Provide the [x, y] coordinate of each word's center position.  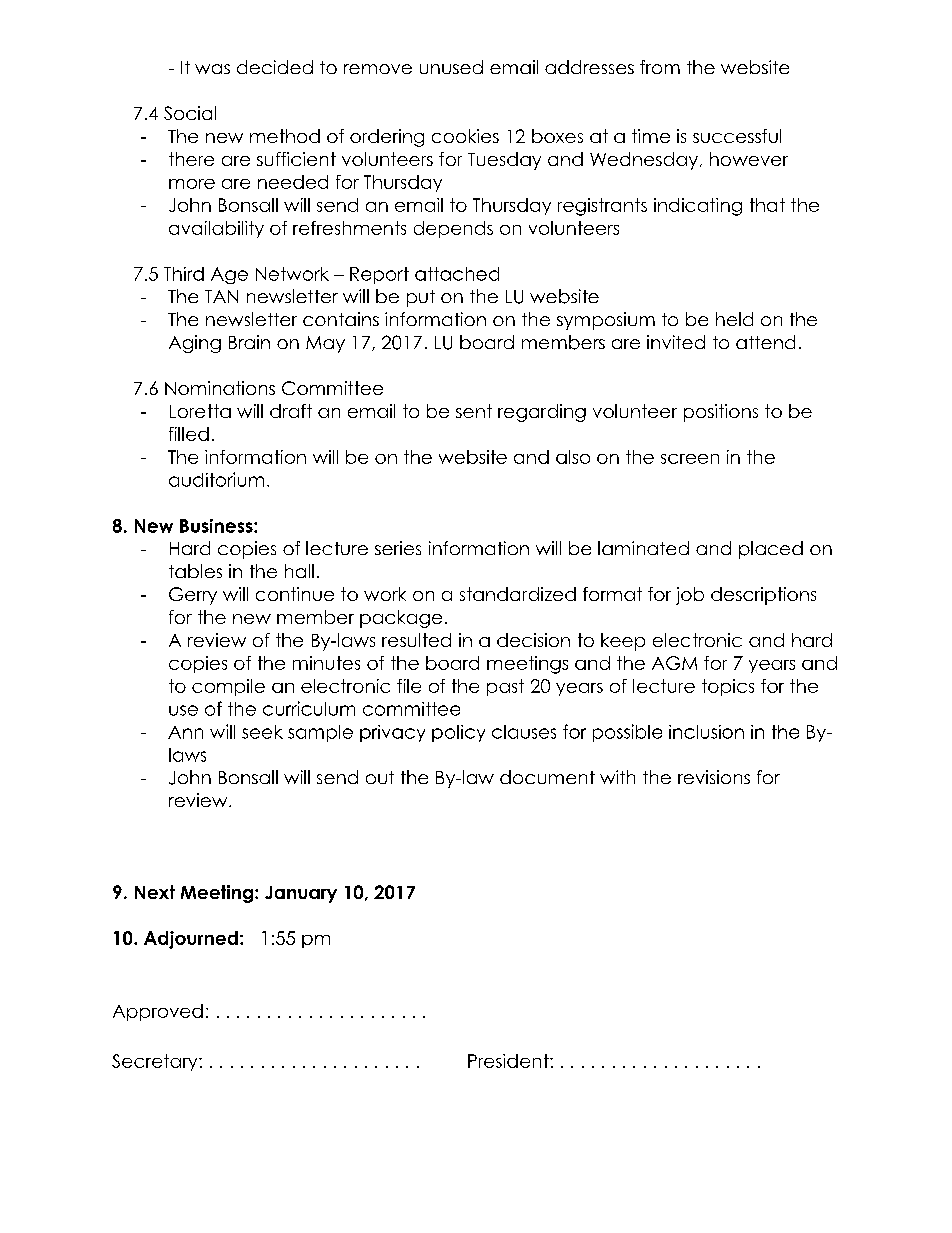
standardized [518, 594]
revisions [714, 777]
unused [451, 67]
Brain [249, 342]
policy [458, 733]
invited [676, 342]
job [690, 596]
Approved [158, 1012]
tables [195, 571]
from [660, 67]
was [212, 69]
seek [262, 732]
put [421, 298]
